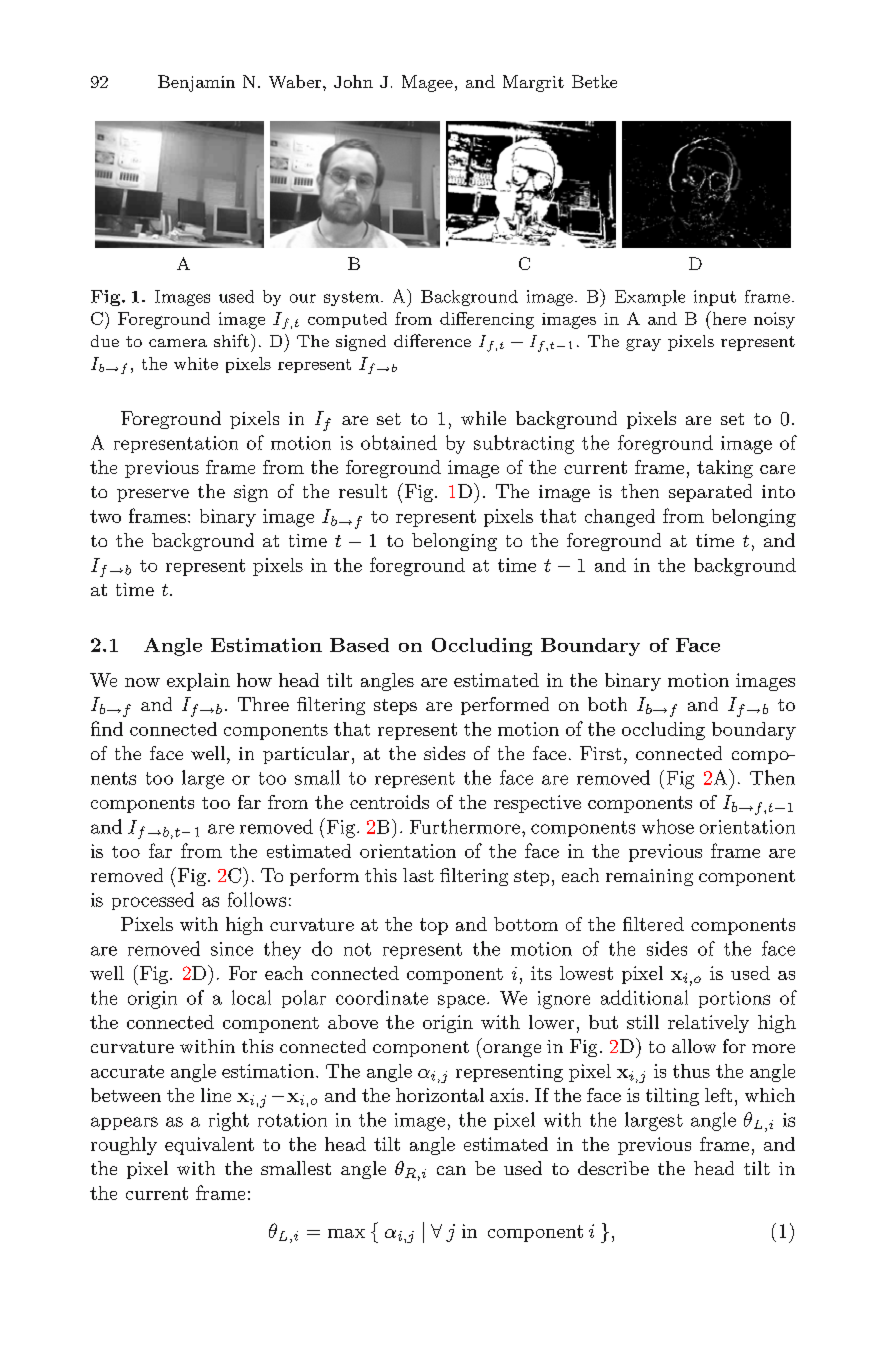 The height and width of the image is (1360, 896). I want to click on Based, so click(359, 645).
